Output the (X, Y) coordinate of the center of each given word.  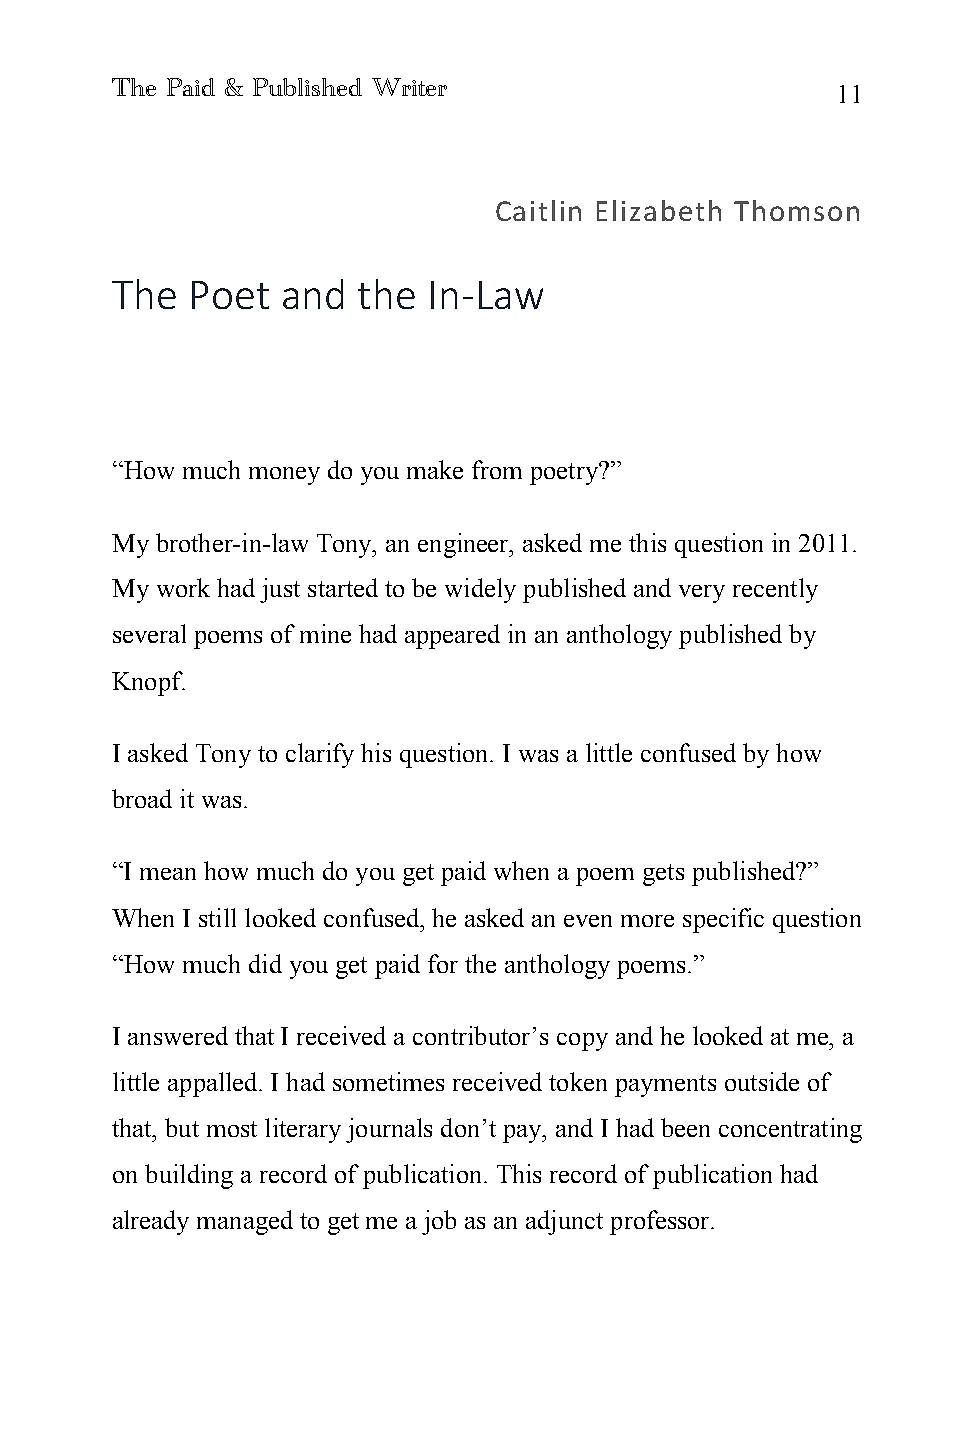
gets (663, 875)
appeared (452, 636)
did (265, 963)
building (189, 1176)
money (284, 476)
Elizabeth (659, 210)
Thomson (796, 210)
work (183, 587)
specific (723, 920)
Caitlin (538, 210)
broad (142, 798)
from (497, 469)
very (702, 594)
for (443, 963)
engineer (465, 545)
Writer (409, 87)
